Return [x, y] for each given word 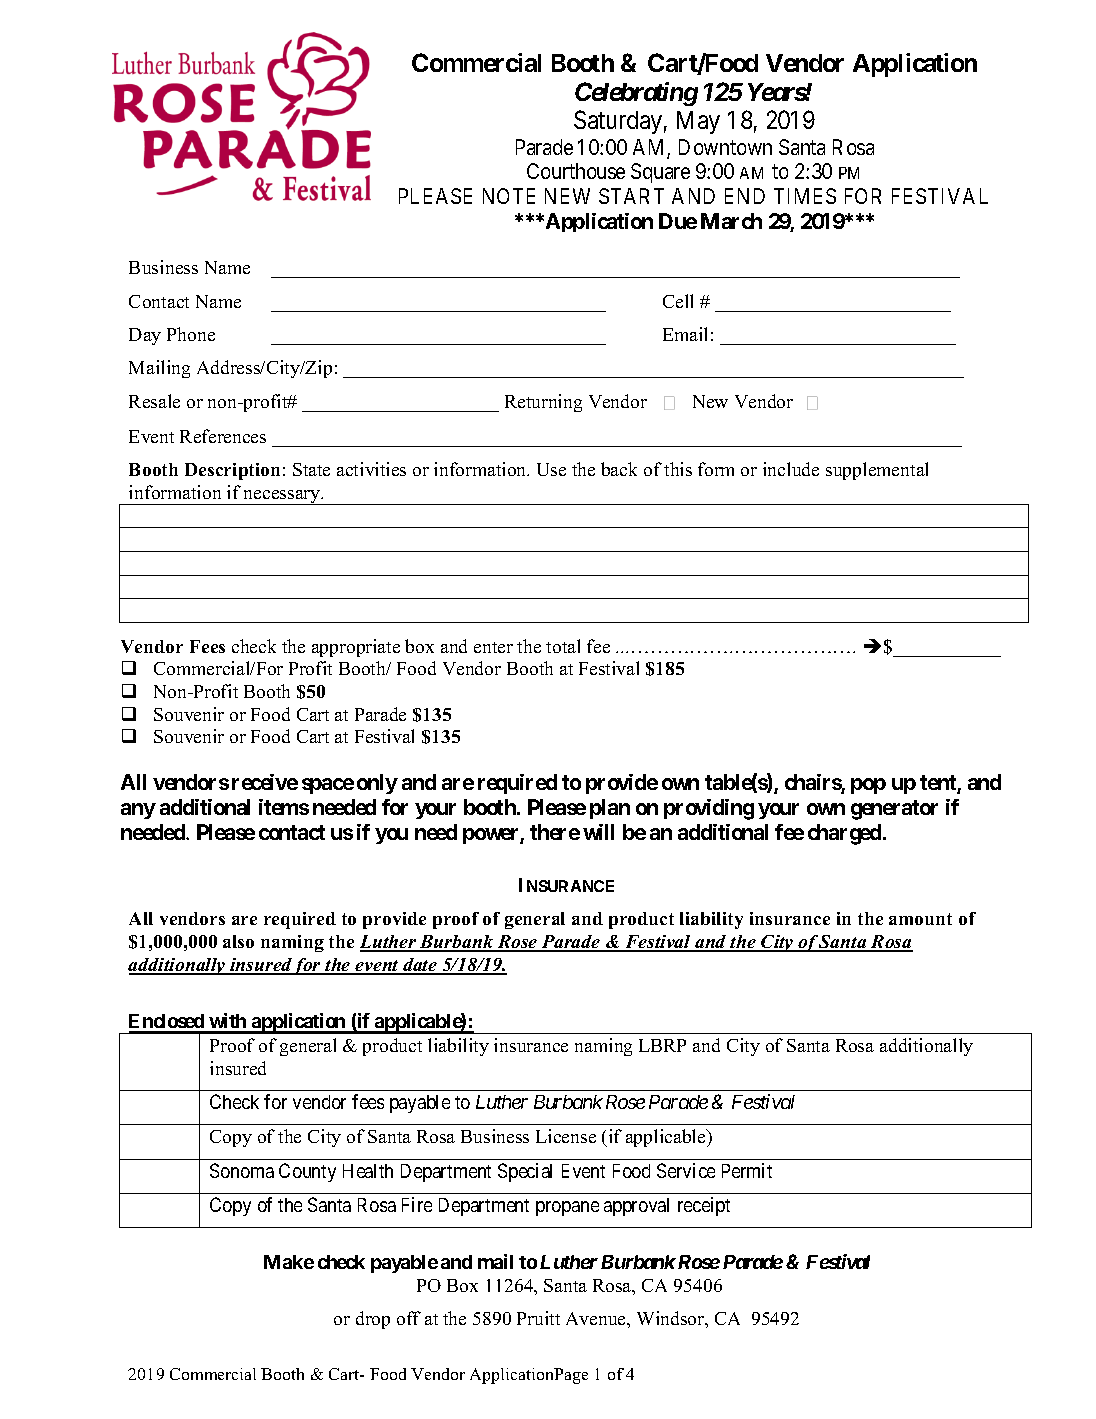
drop [373, 1320]
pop [868, 786]
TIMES [805, 196]
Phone [191, 334]
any [138, 811]
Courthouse [576, 171]
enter [493, 647]
